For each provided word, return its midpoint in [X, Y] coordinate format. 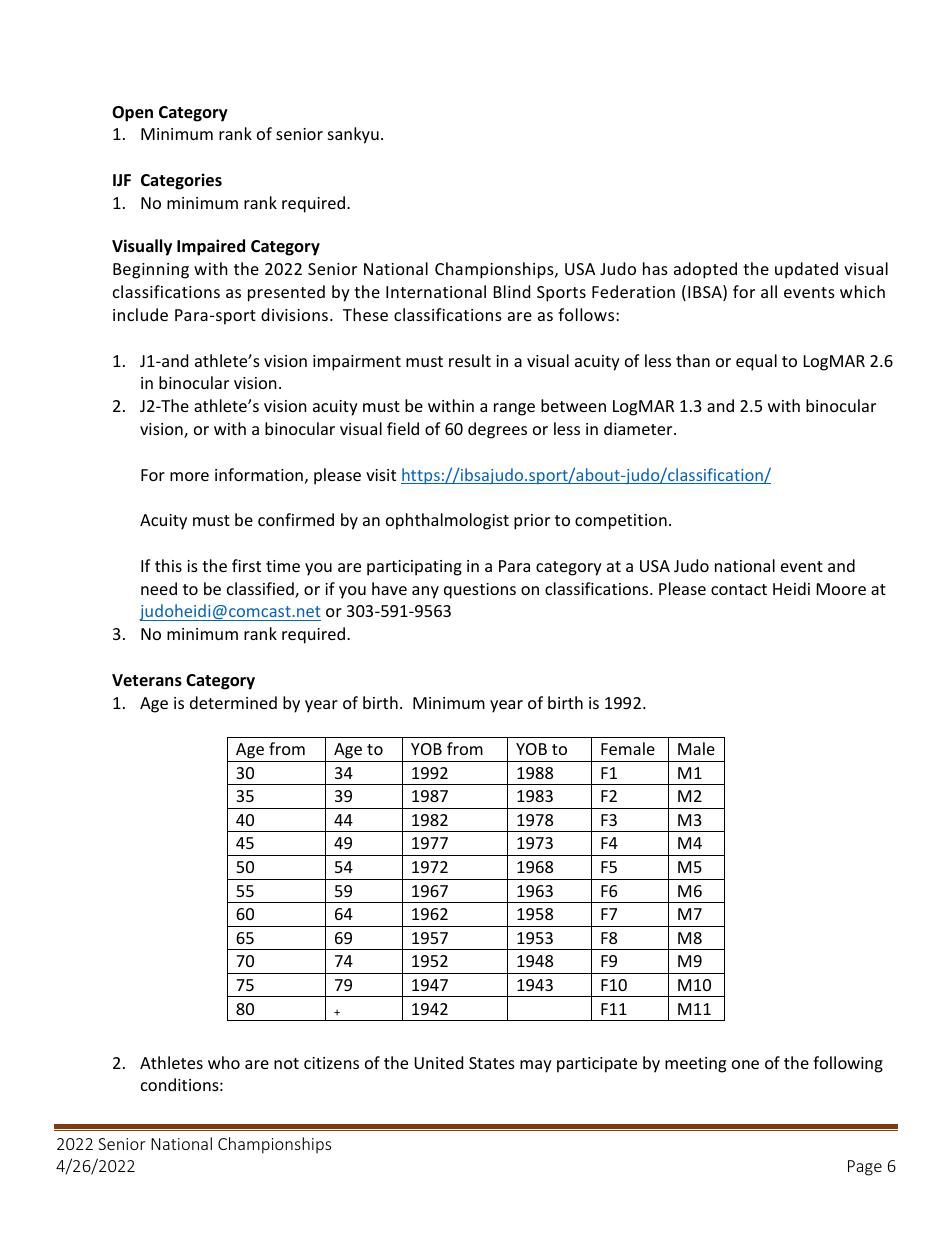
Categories [181, 181]
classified [261, 590]
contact [739, 589]
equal [756, 362]
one [745, 1064]
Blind [512, 291]
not [286, 1063]
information [259, 474]
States [492, 1063]
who [224, 1062]
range [514, 409]
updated [806, 270]
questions [480, 591]
